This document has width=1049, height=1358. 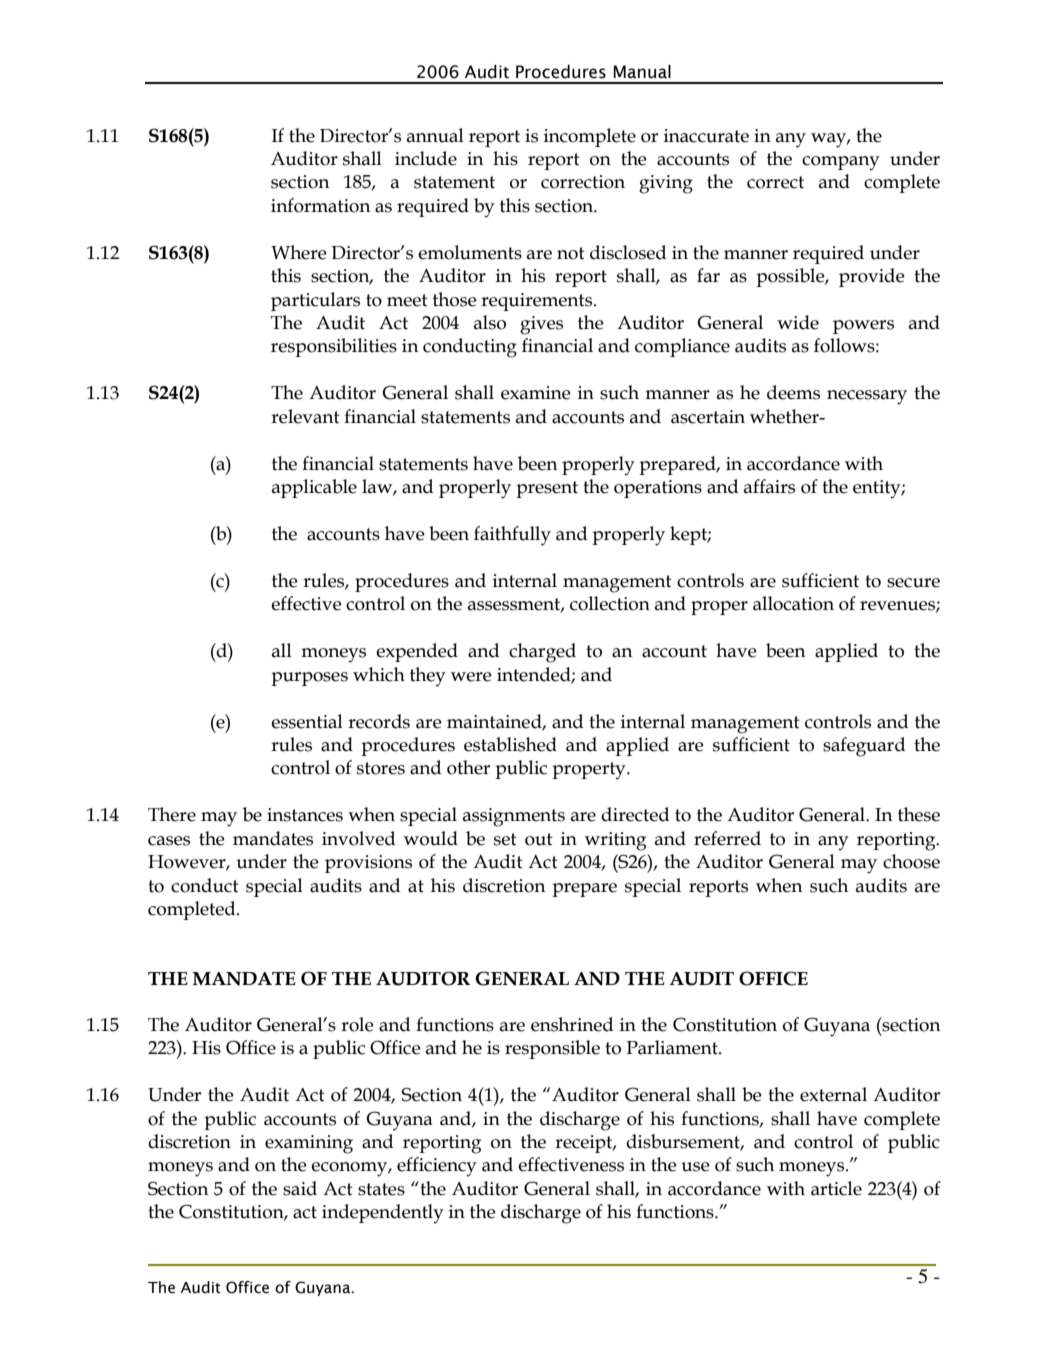 What do you see at coordinates (541, 325) in the document?
I see `gives` at bounding box center [541, 325].
